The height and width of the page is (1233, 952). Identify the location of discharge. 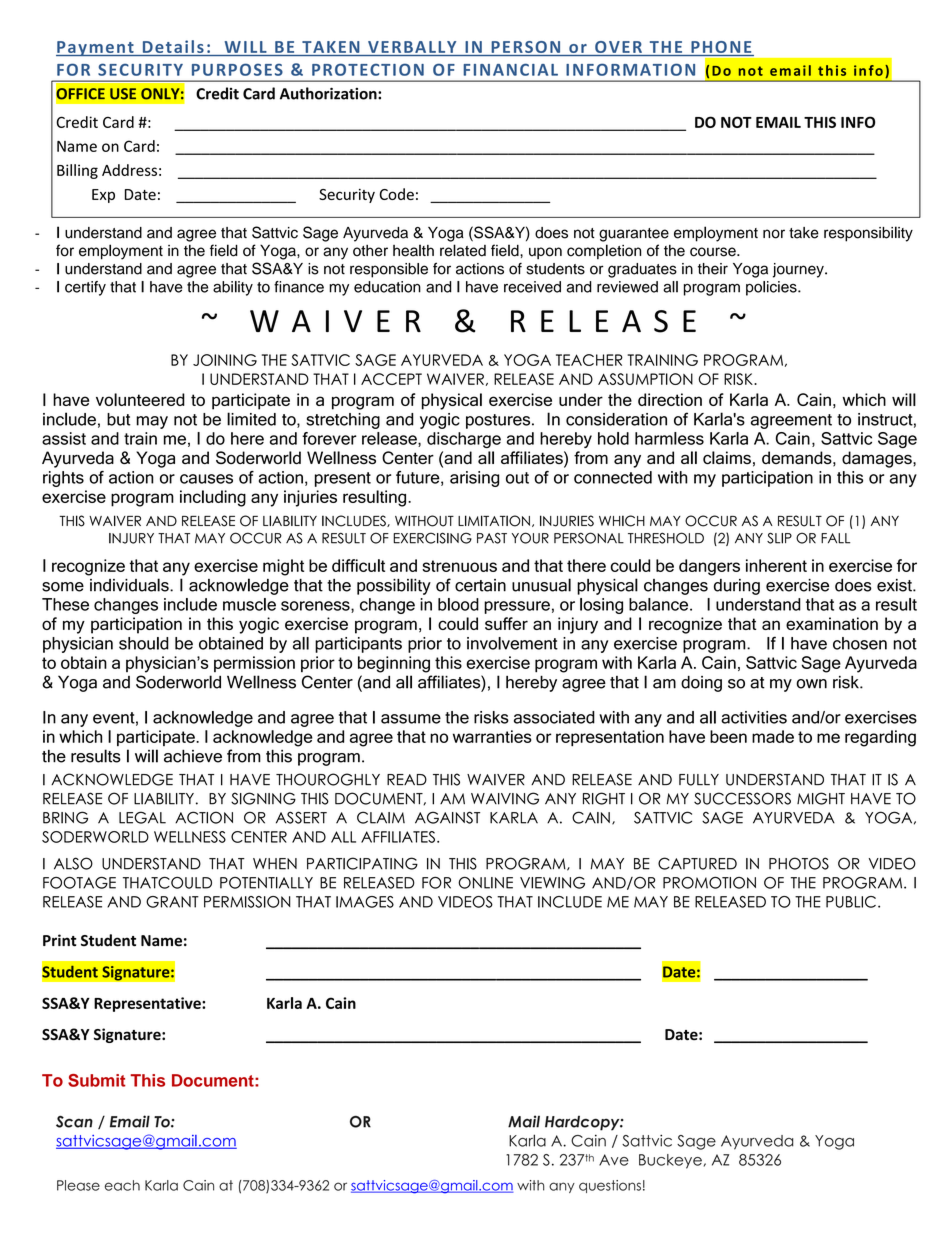
(464, 440).
